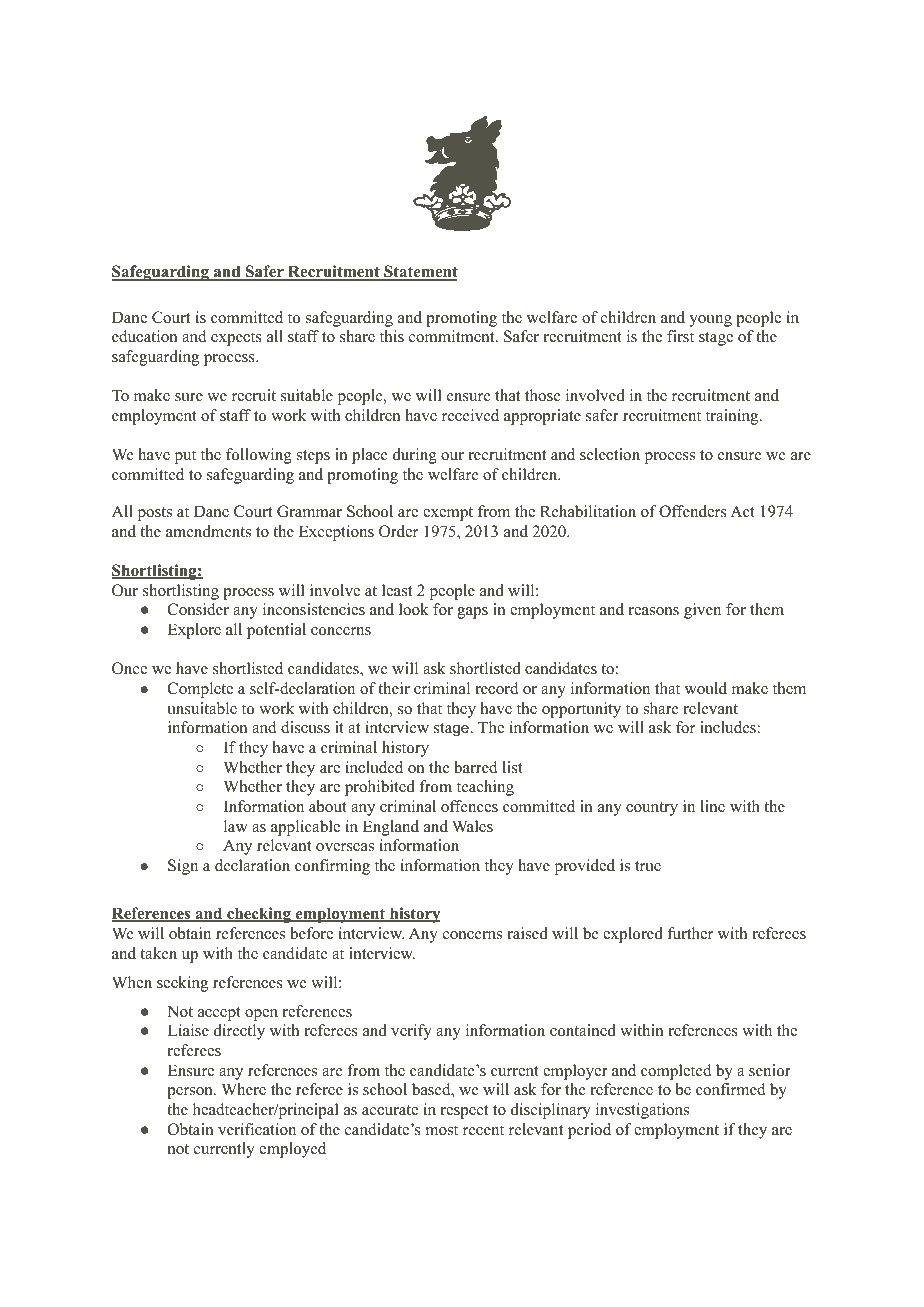 The width and height of the screenshot is (924, 1307). Describe the element at coordinates (497, 688) in the screenshot. I see `record` at that location.
